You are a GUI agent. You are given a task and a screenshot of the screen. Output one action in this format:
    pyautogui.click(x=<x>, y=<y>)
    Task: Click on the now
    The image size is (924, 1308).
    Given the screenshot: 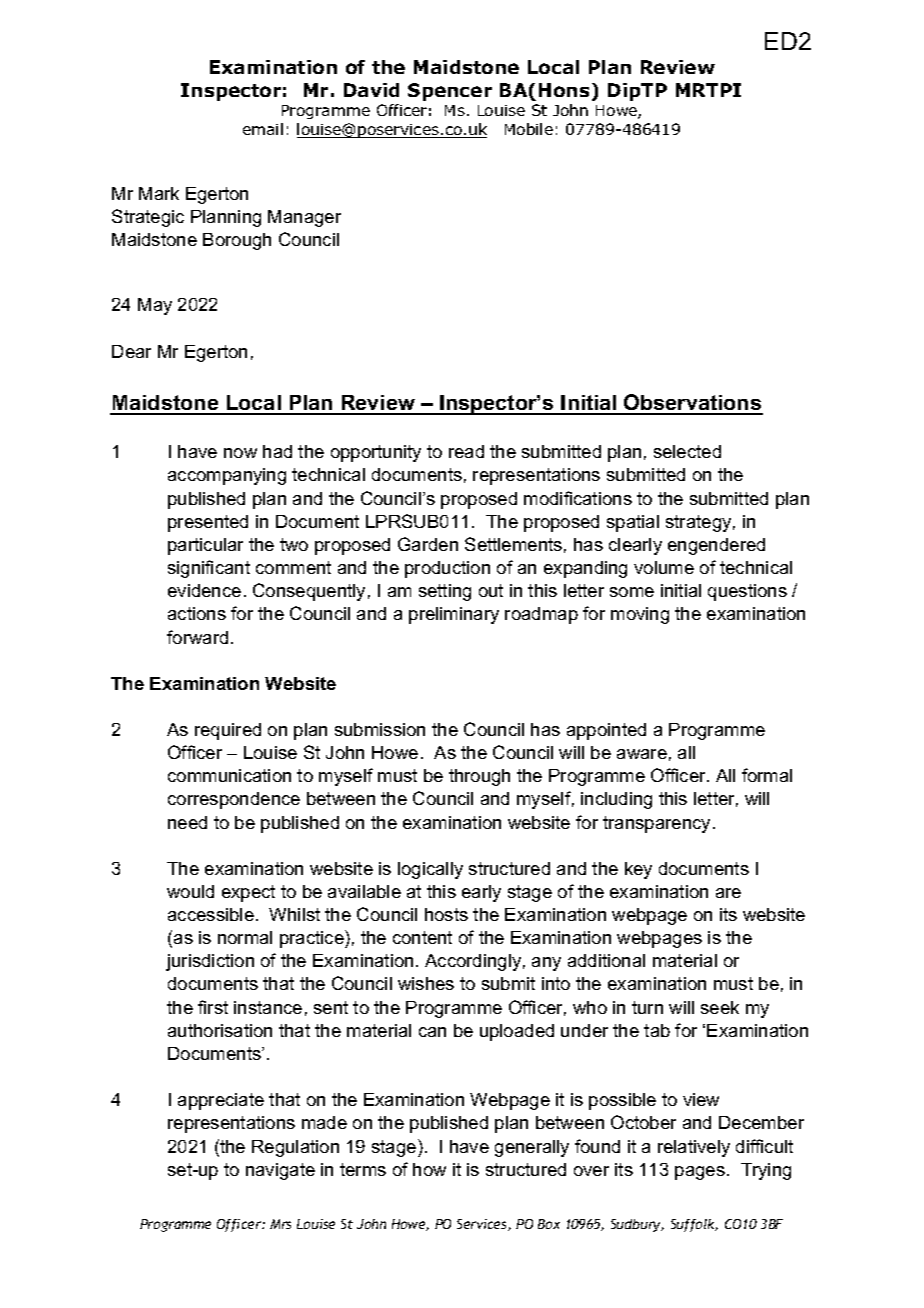 What is the action you would take?
    pyautogui.click(x=240, y=453)
